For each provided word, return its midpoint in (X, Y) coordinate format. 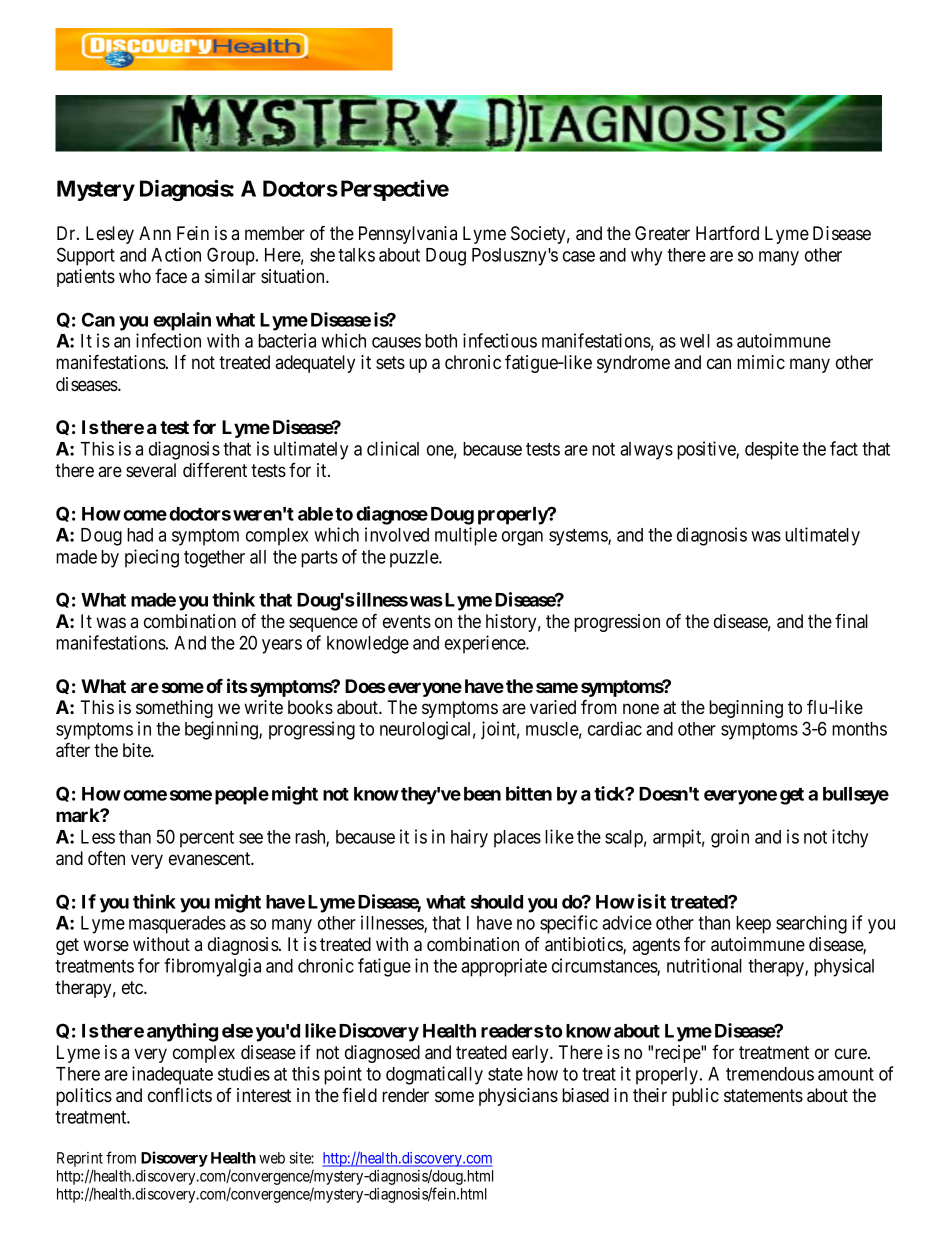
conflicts (180, 1095)
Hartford (727, 233)
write (263, 707)
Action (176, 254)
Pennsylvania (408, 235)
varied (553, 707)
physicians (518, 1097)
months (859, 729)
